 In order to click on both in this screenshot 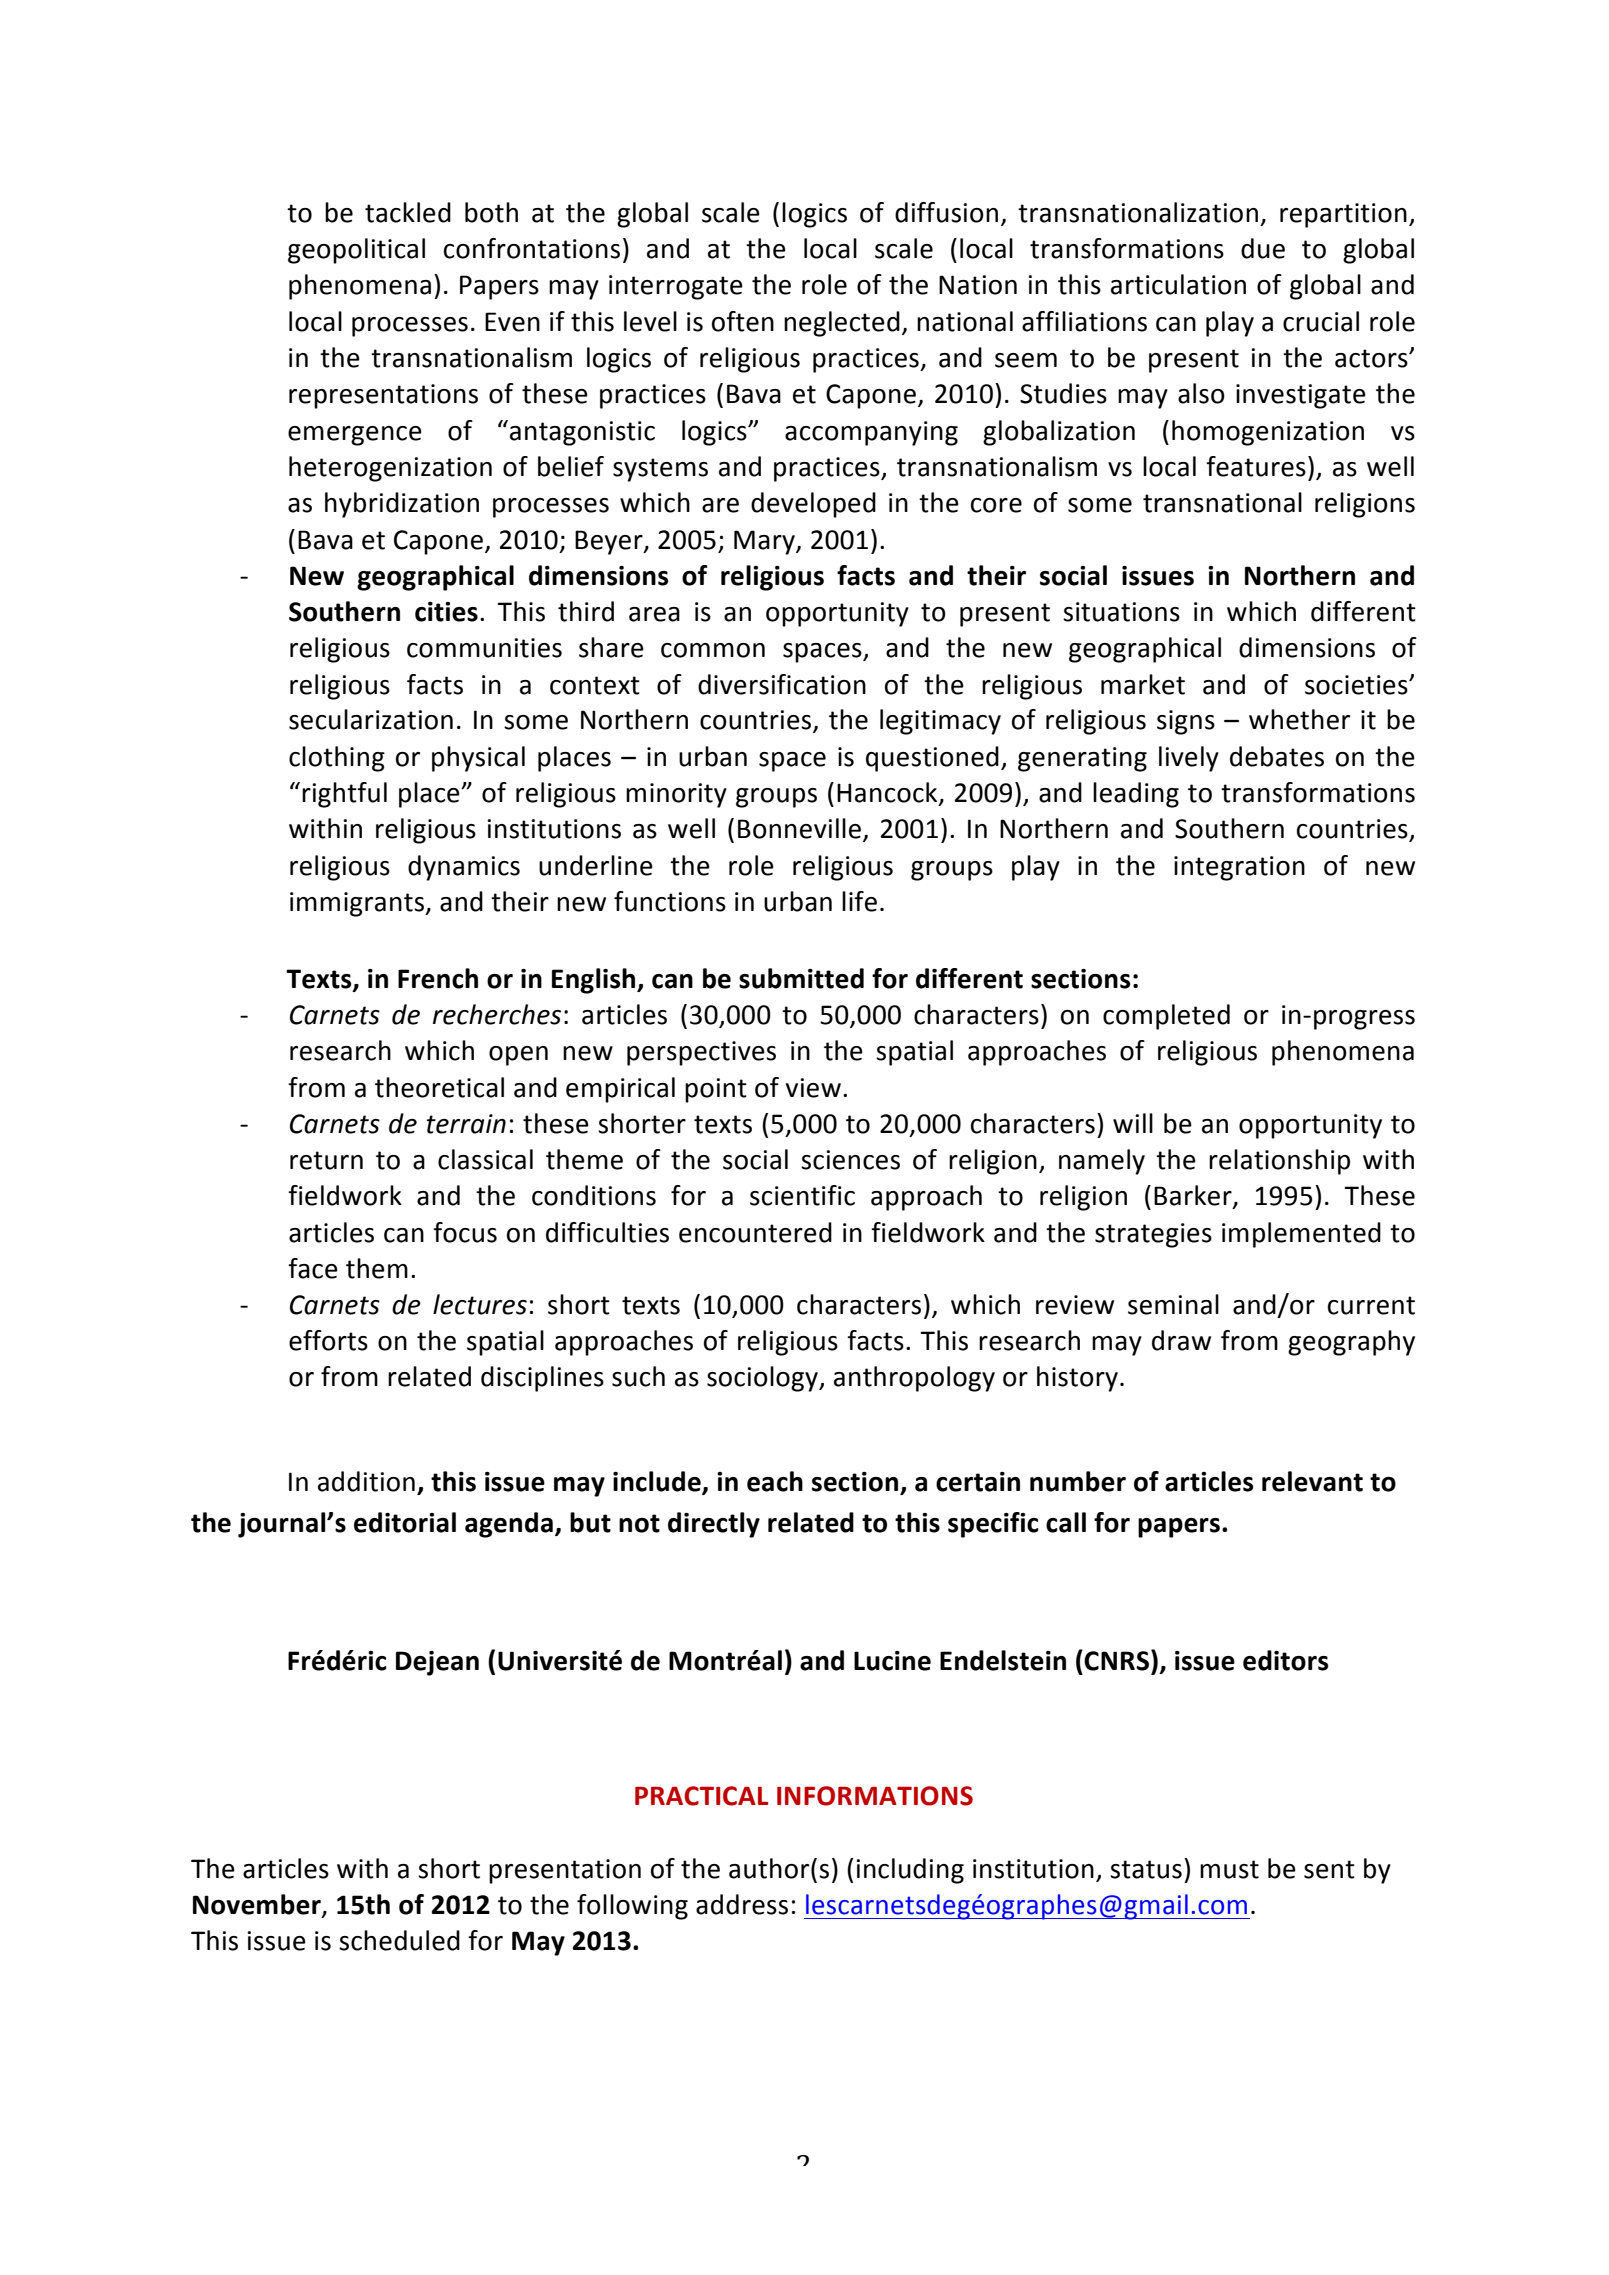, I will do `click(491, 212)`.
